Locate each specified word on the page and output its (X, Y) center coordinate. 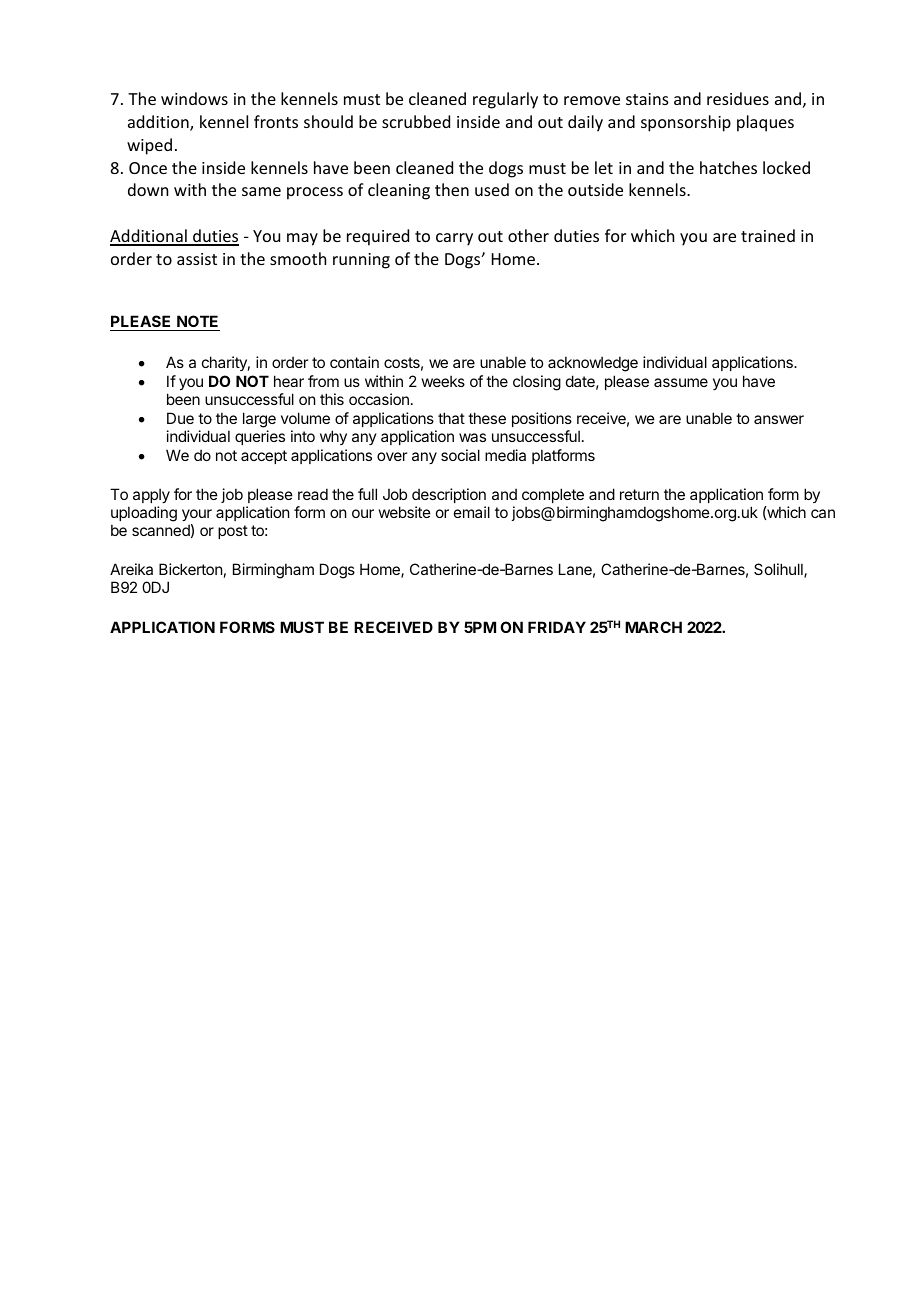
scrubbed (416, 121)
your (197, 515)
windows (194, 98)
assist (197, 259)
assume (681, 382)
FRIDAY (557, 627)
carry (454, 239)
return (639, 494)
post (233, 532)
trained (768, 235)
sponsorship (686, 123)
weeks (443, 381)
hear (289, 381)
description (449, 495)
